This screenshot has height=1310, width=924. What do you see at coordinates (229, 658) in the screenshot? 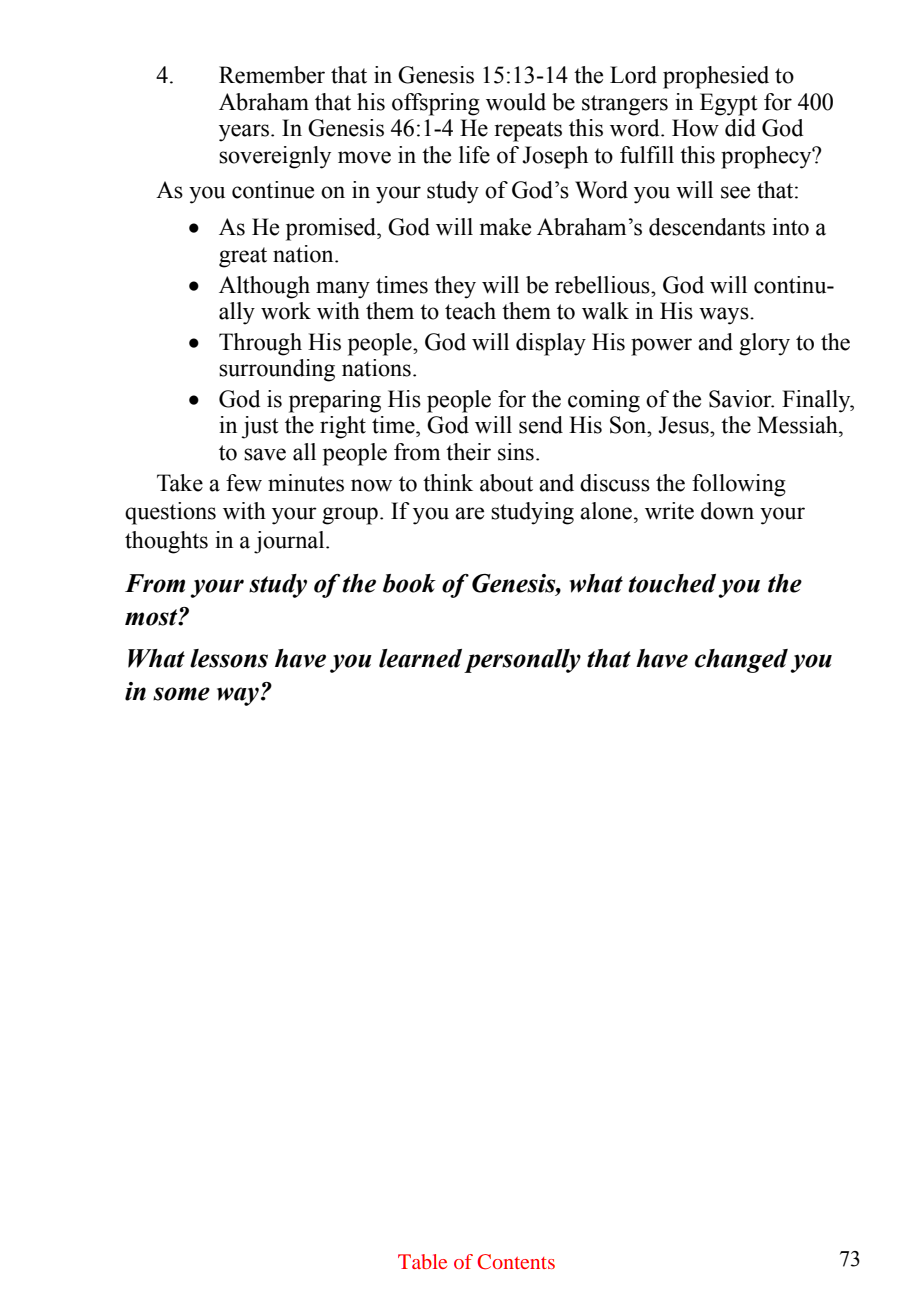
I see `lessons` at bounding box center [229, 658].
